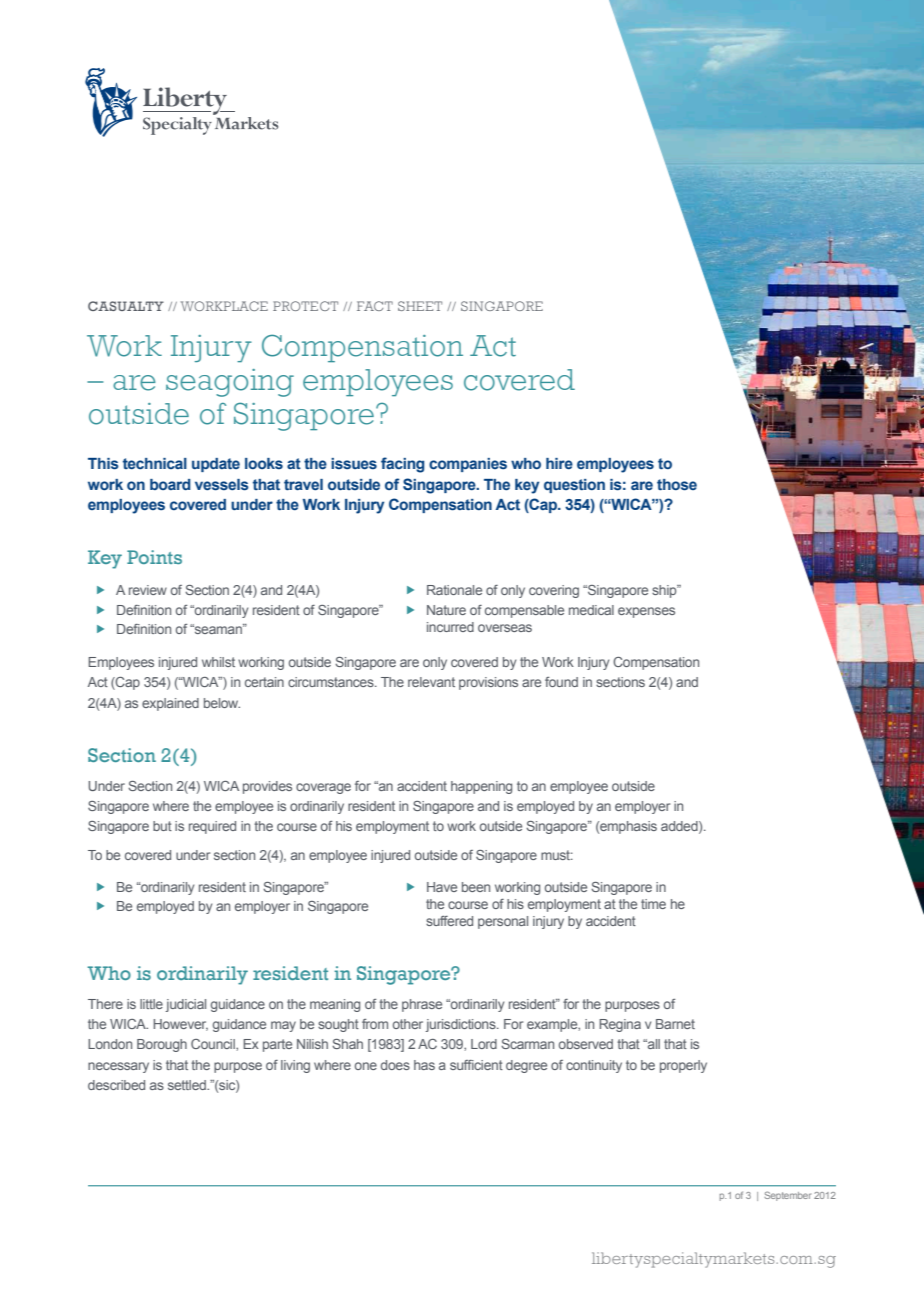 The height and width of the image is (1308, 924). Describe the element at coordinates (677, 485) in the image. I see `those` at that location.
